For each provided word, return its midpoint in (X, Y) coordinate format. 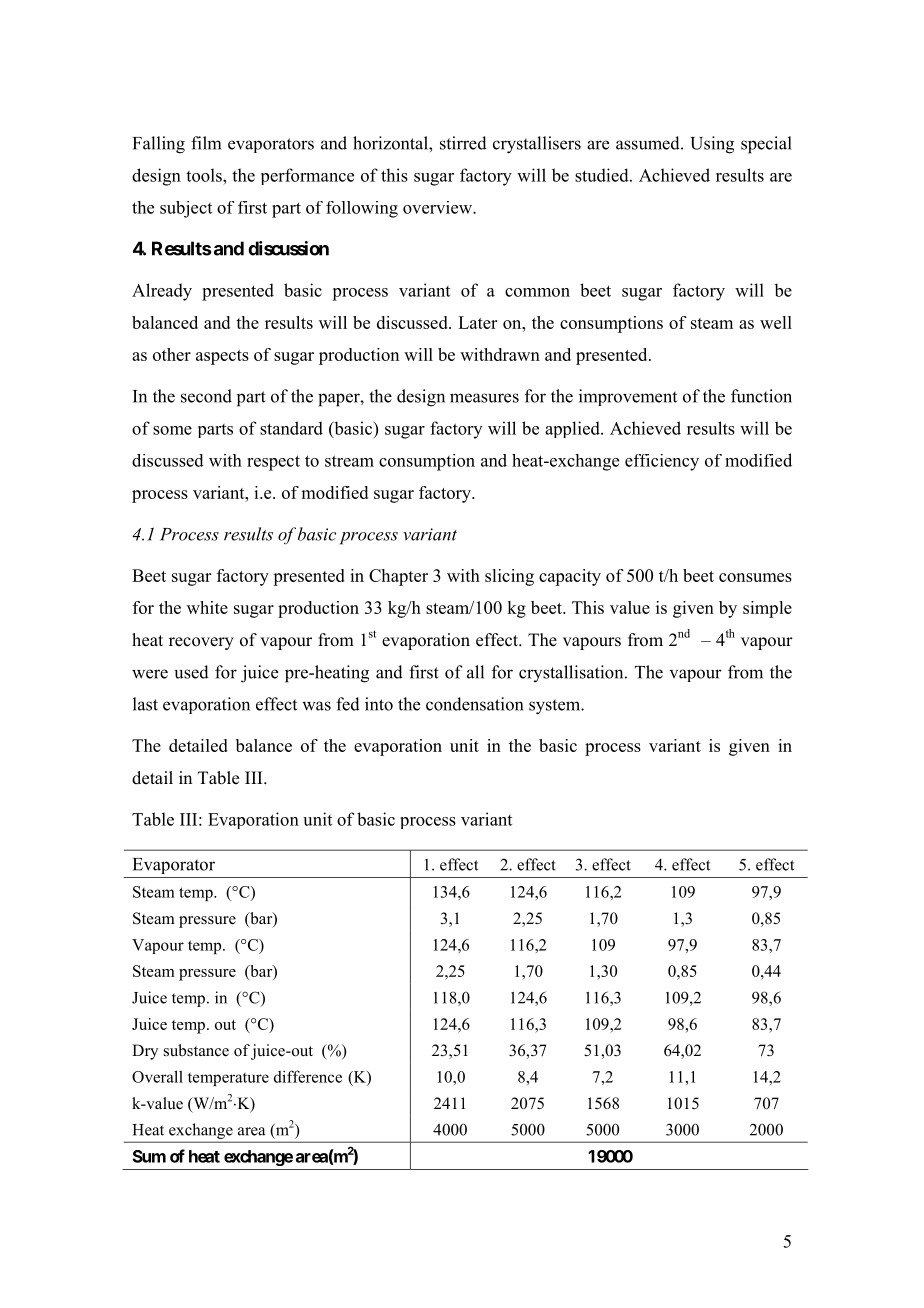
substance (196, 1050)
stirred (463, 143)
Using (712, 145)
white (207, 607)
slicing (509, 577)
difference (308, 1076)
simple (767, 609)
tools (205, 175)
